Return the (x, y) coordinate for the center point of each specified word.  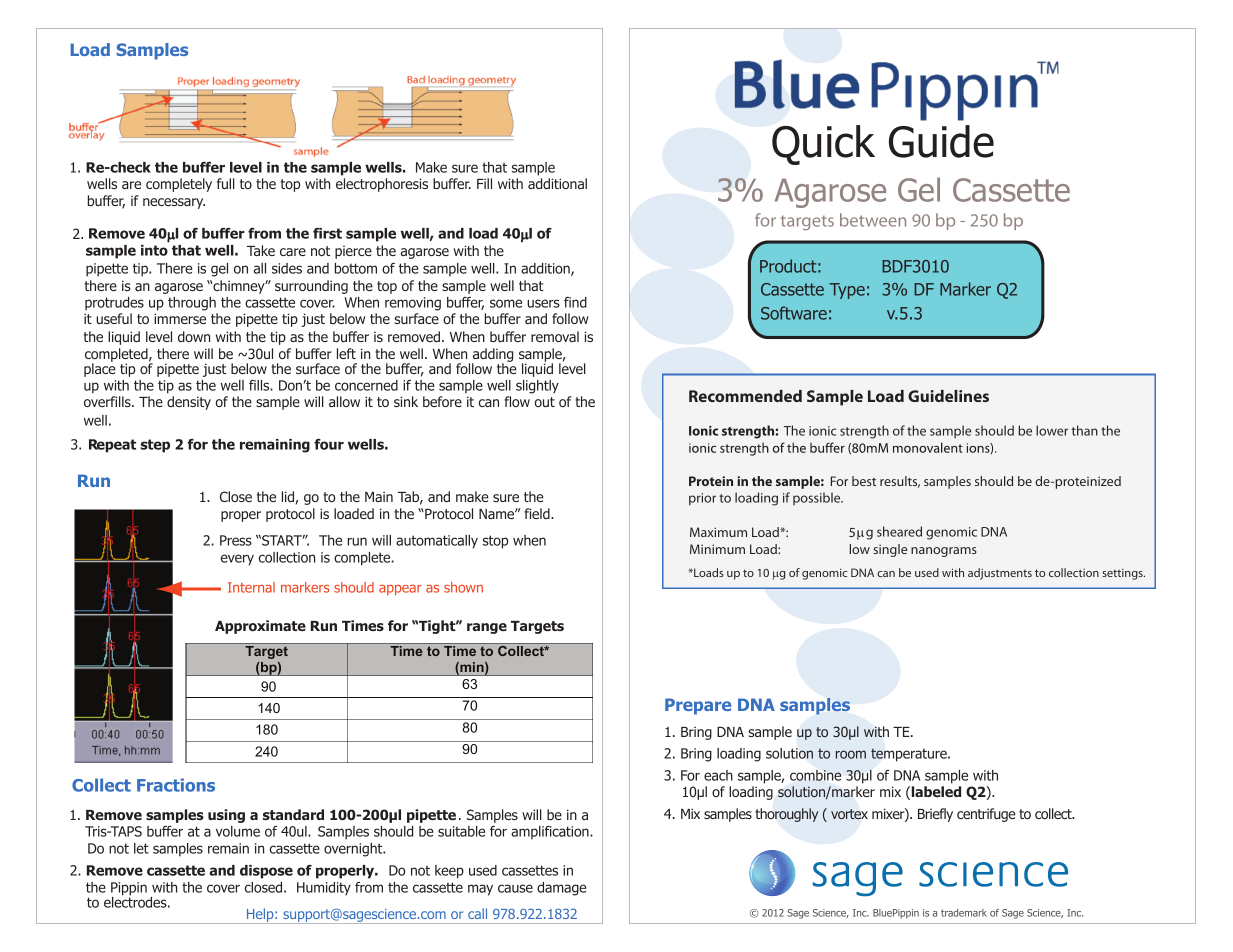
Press (236, 540)
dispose (266, 872)
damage (561, 889)
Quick (823, 145)
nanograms (944, 552)
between (873, 220)
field (538, 513)
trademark (964, 913)
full (226, 183)
